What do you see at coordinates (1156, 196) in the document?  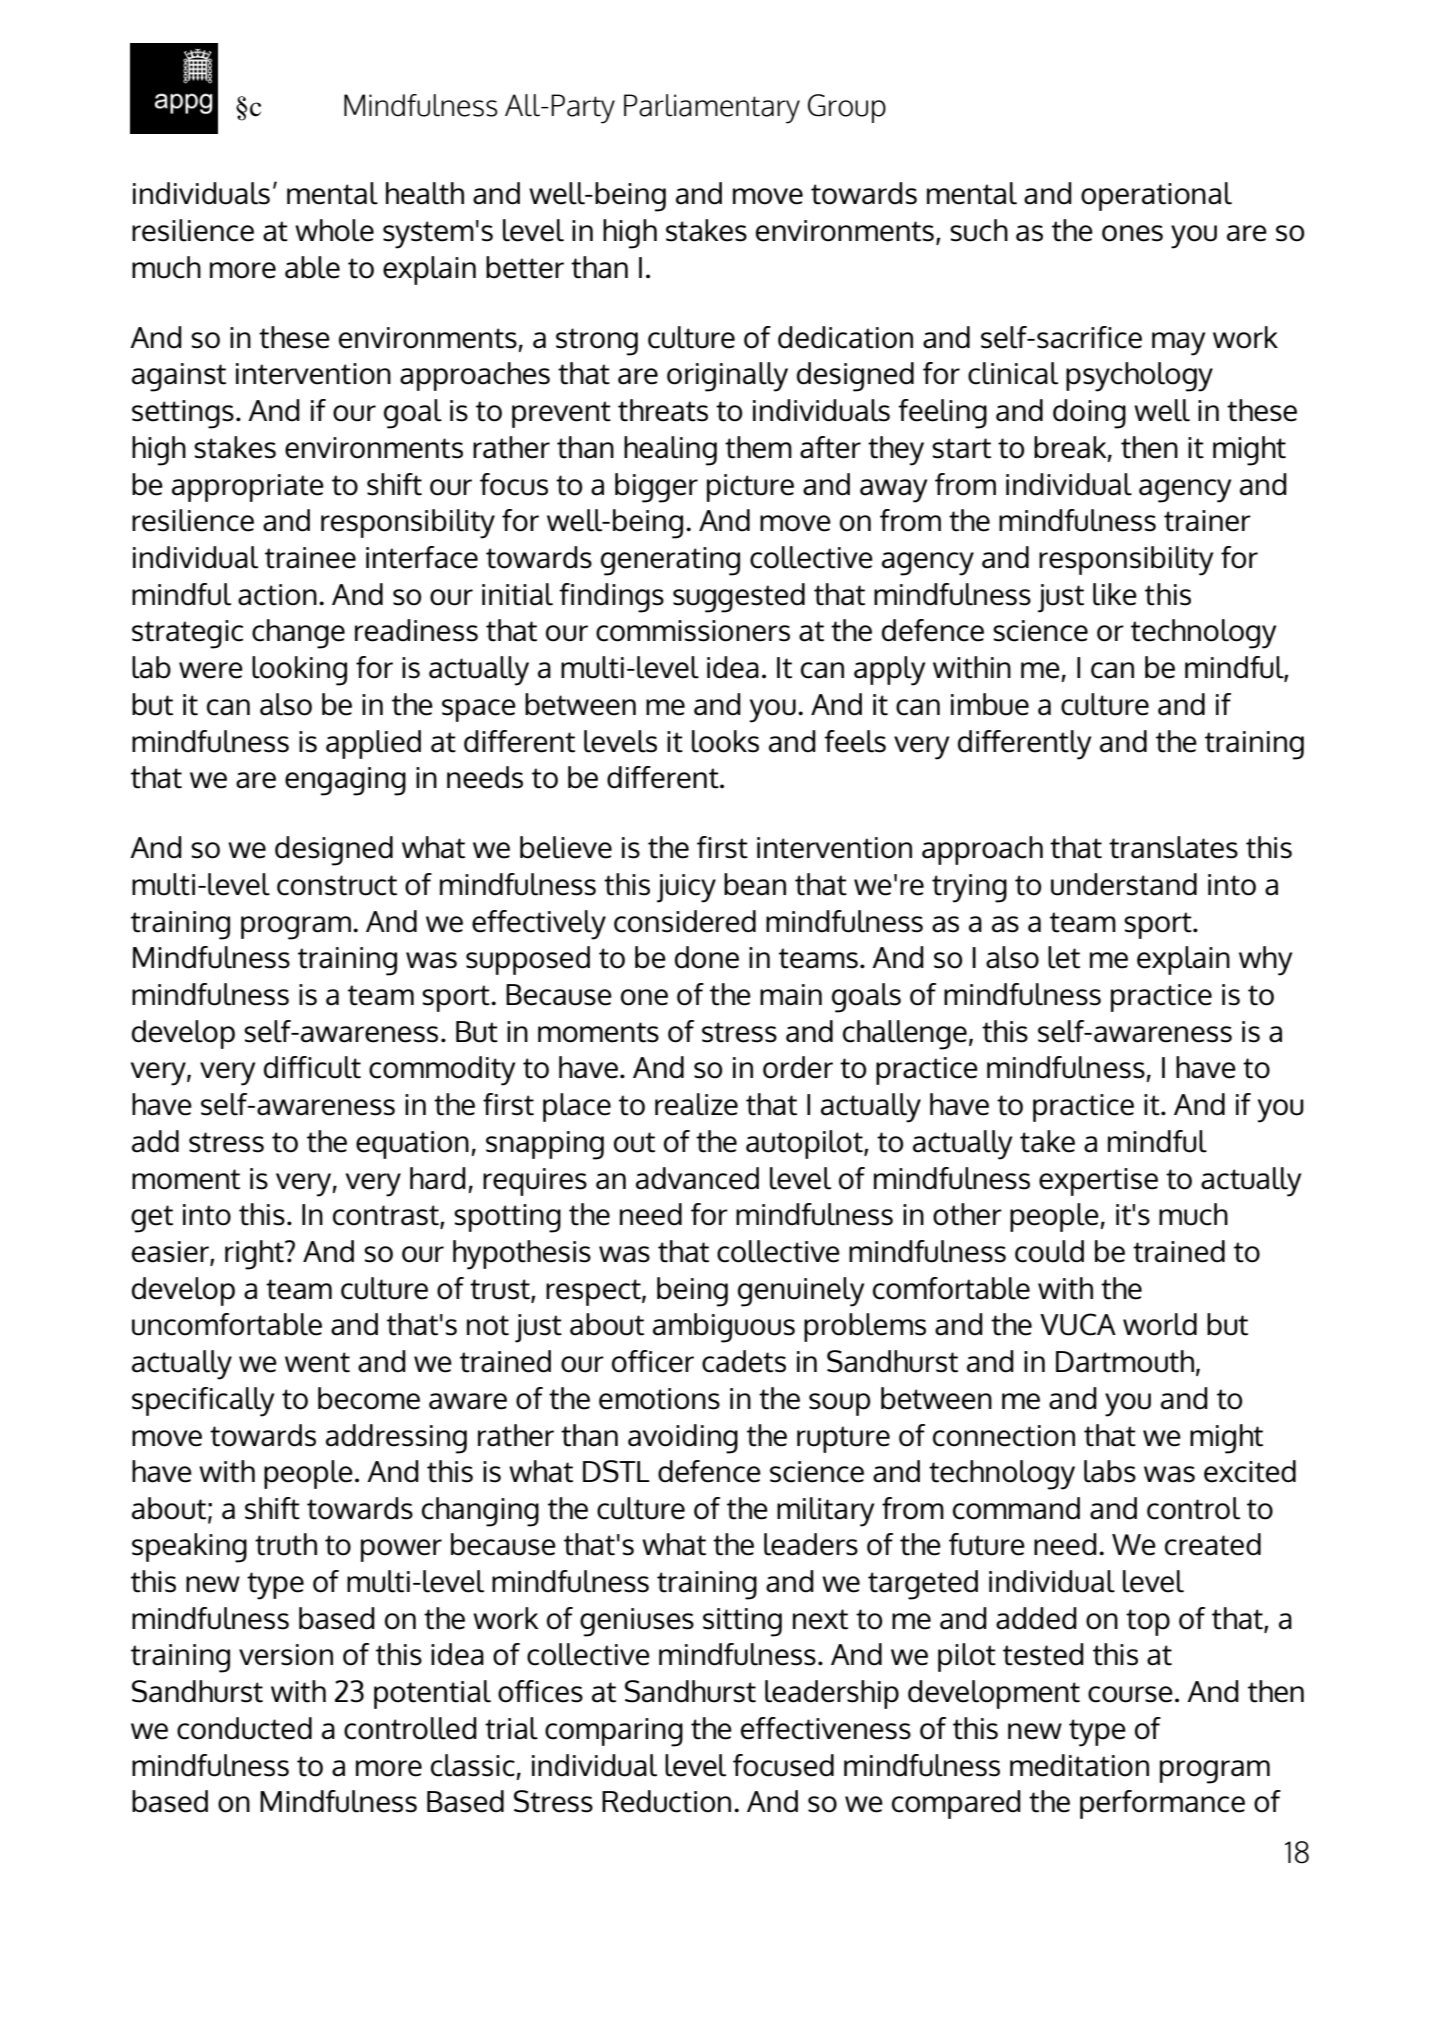 I see `operational` at bounding box center [1156, 196].
